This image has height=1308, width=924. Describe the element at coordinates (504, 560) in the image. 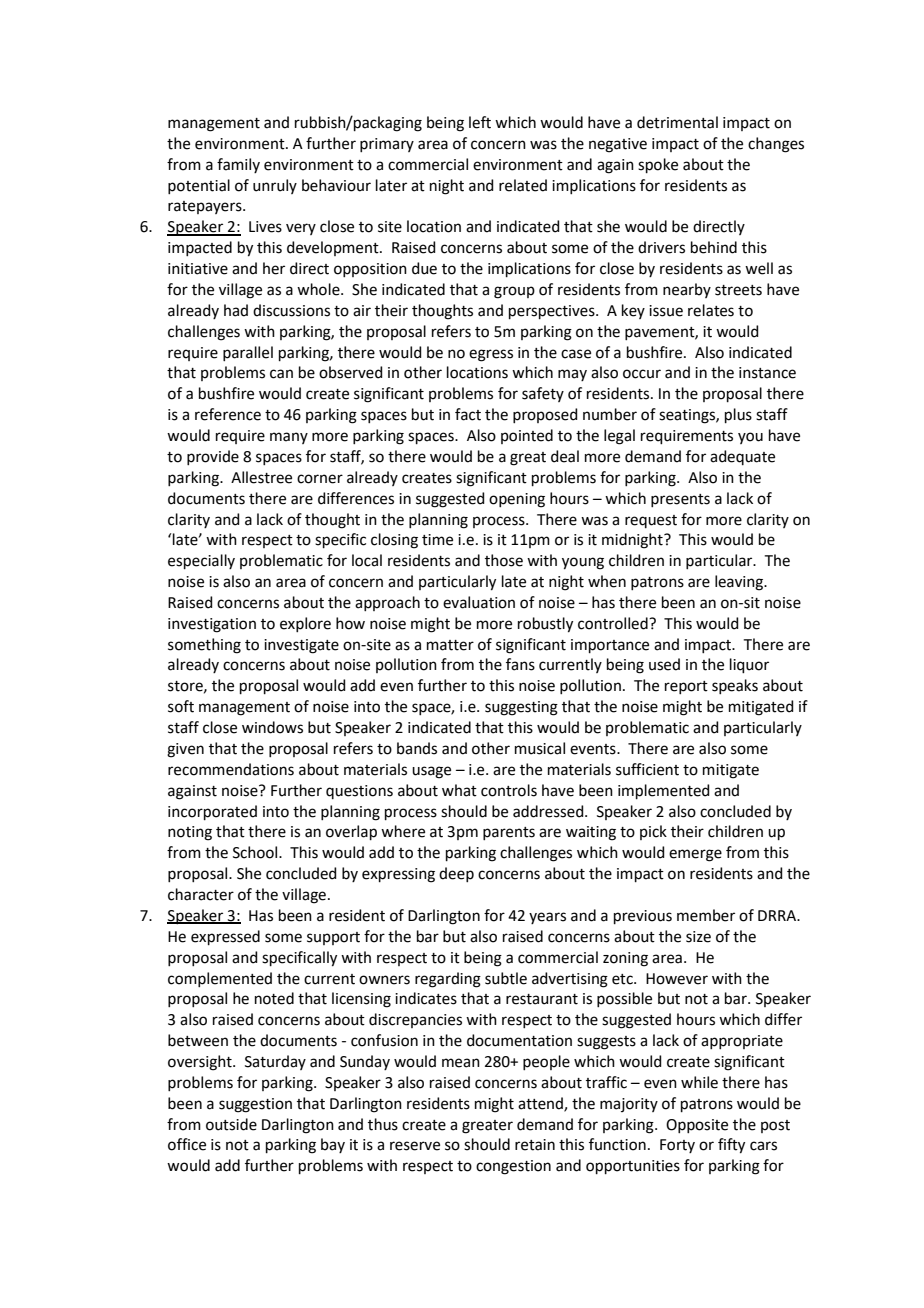

I see `those` at that location.
